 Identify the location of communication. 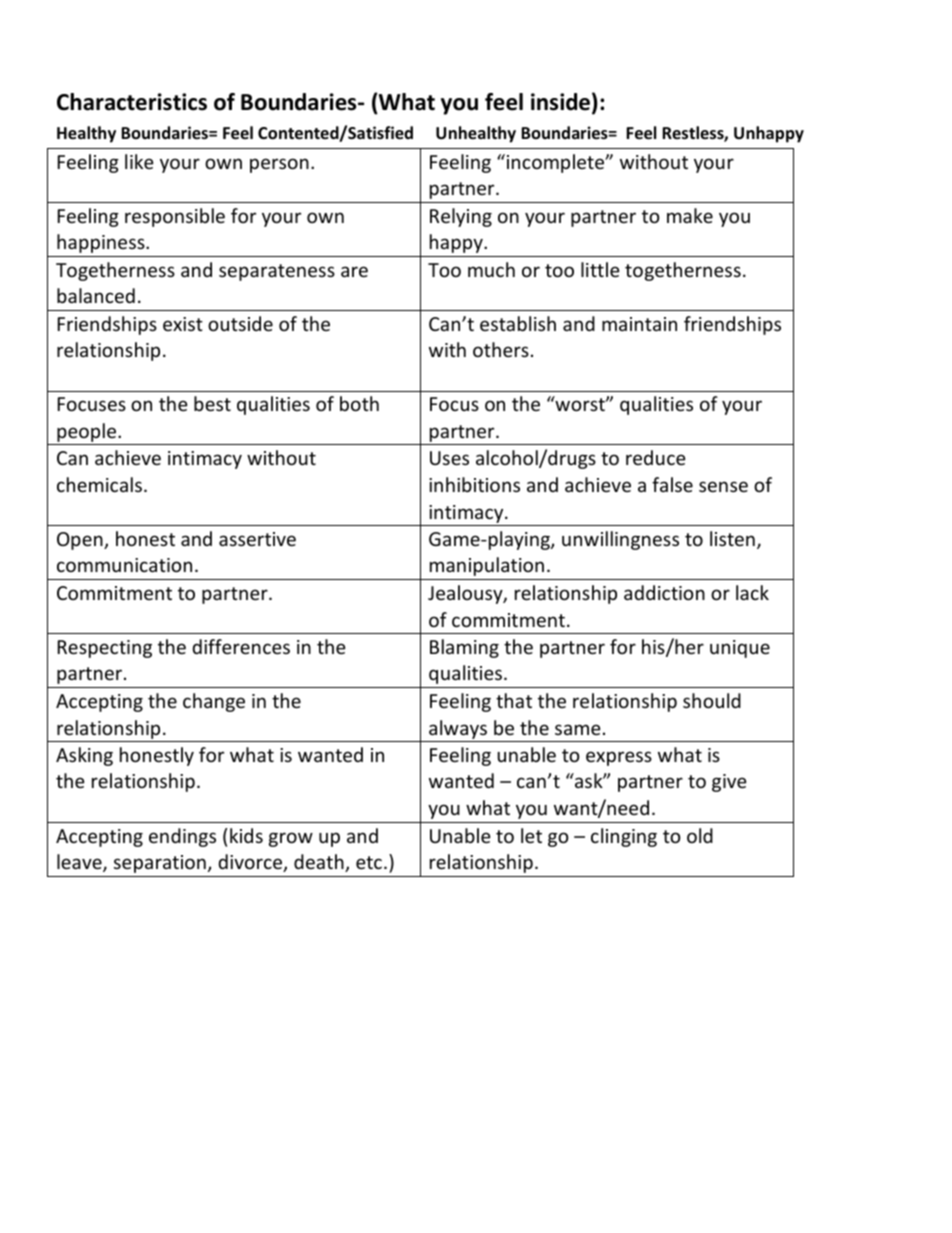
(124, 565).
